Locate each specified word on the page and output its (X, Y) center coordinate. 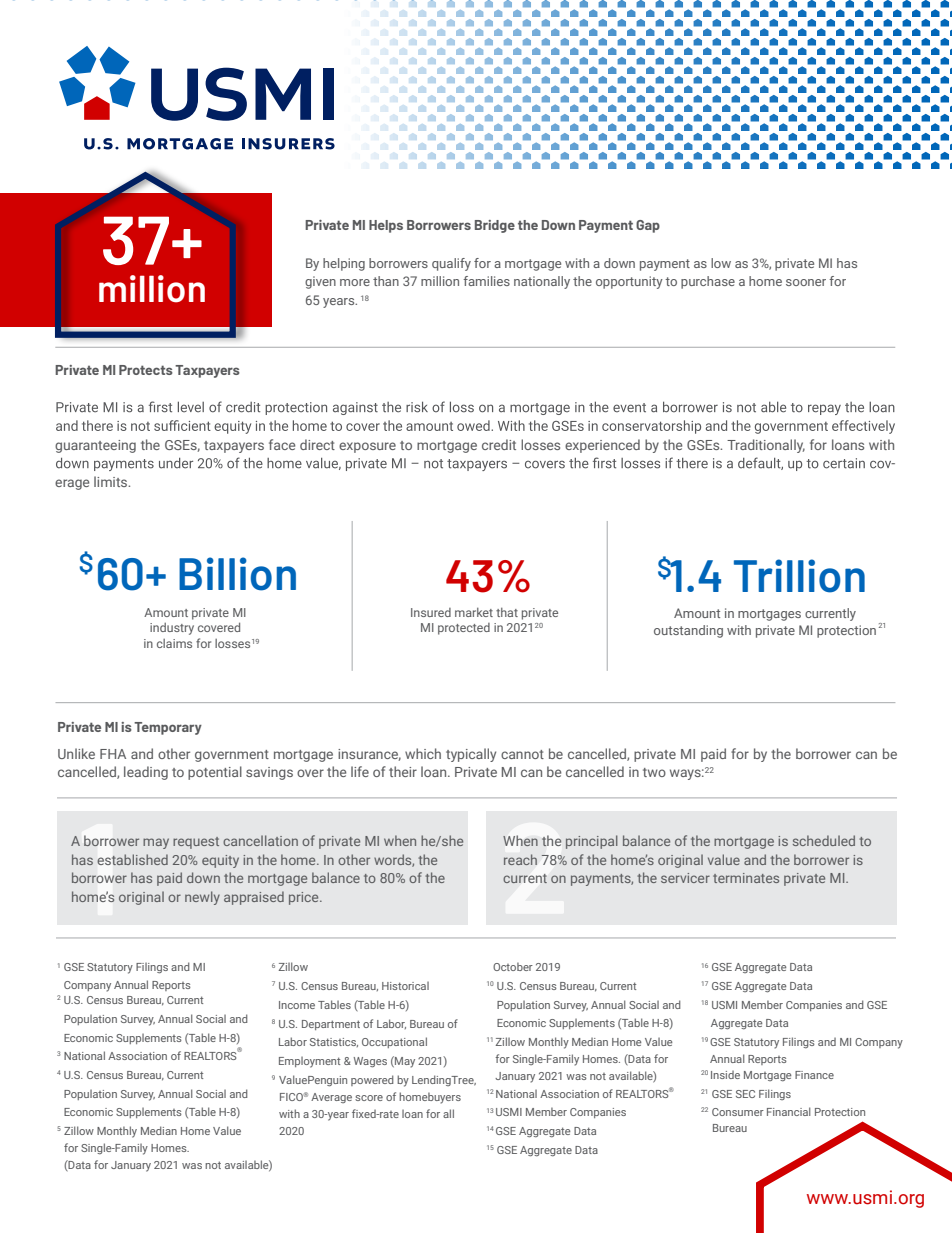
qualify (451, 264)
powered (372, 1080)
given (320, 282)
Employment (309, 1062)
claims (174, 643)
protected (464, 629)
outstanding (688, 631)
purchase (708, 282)
